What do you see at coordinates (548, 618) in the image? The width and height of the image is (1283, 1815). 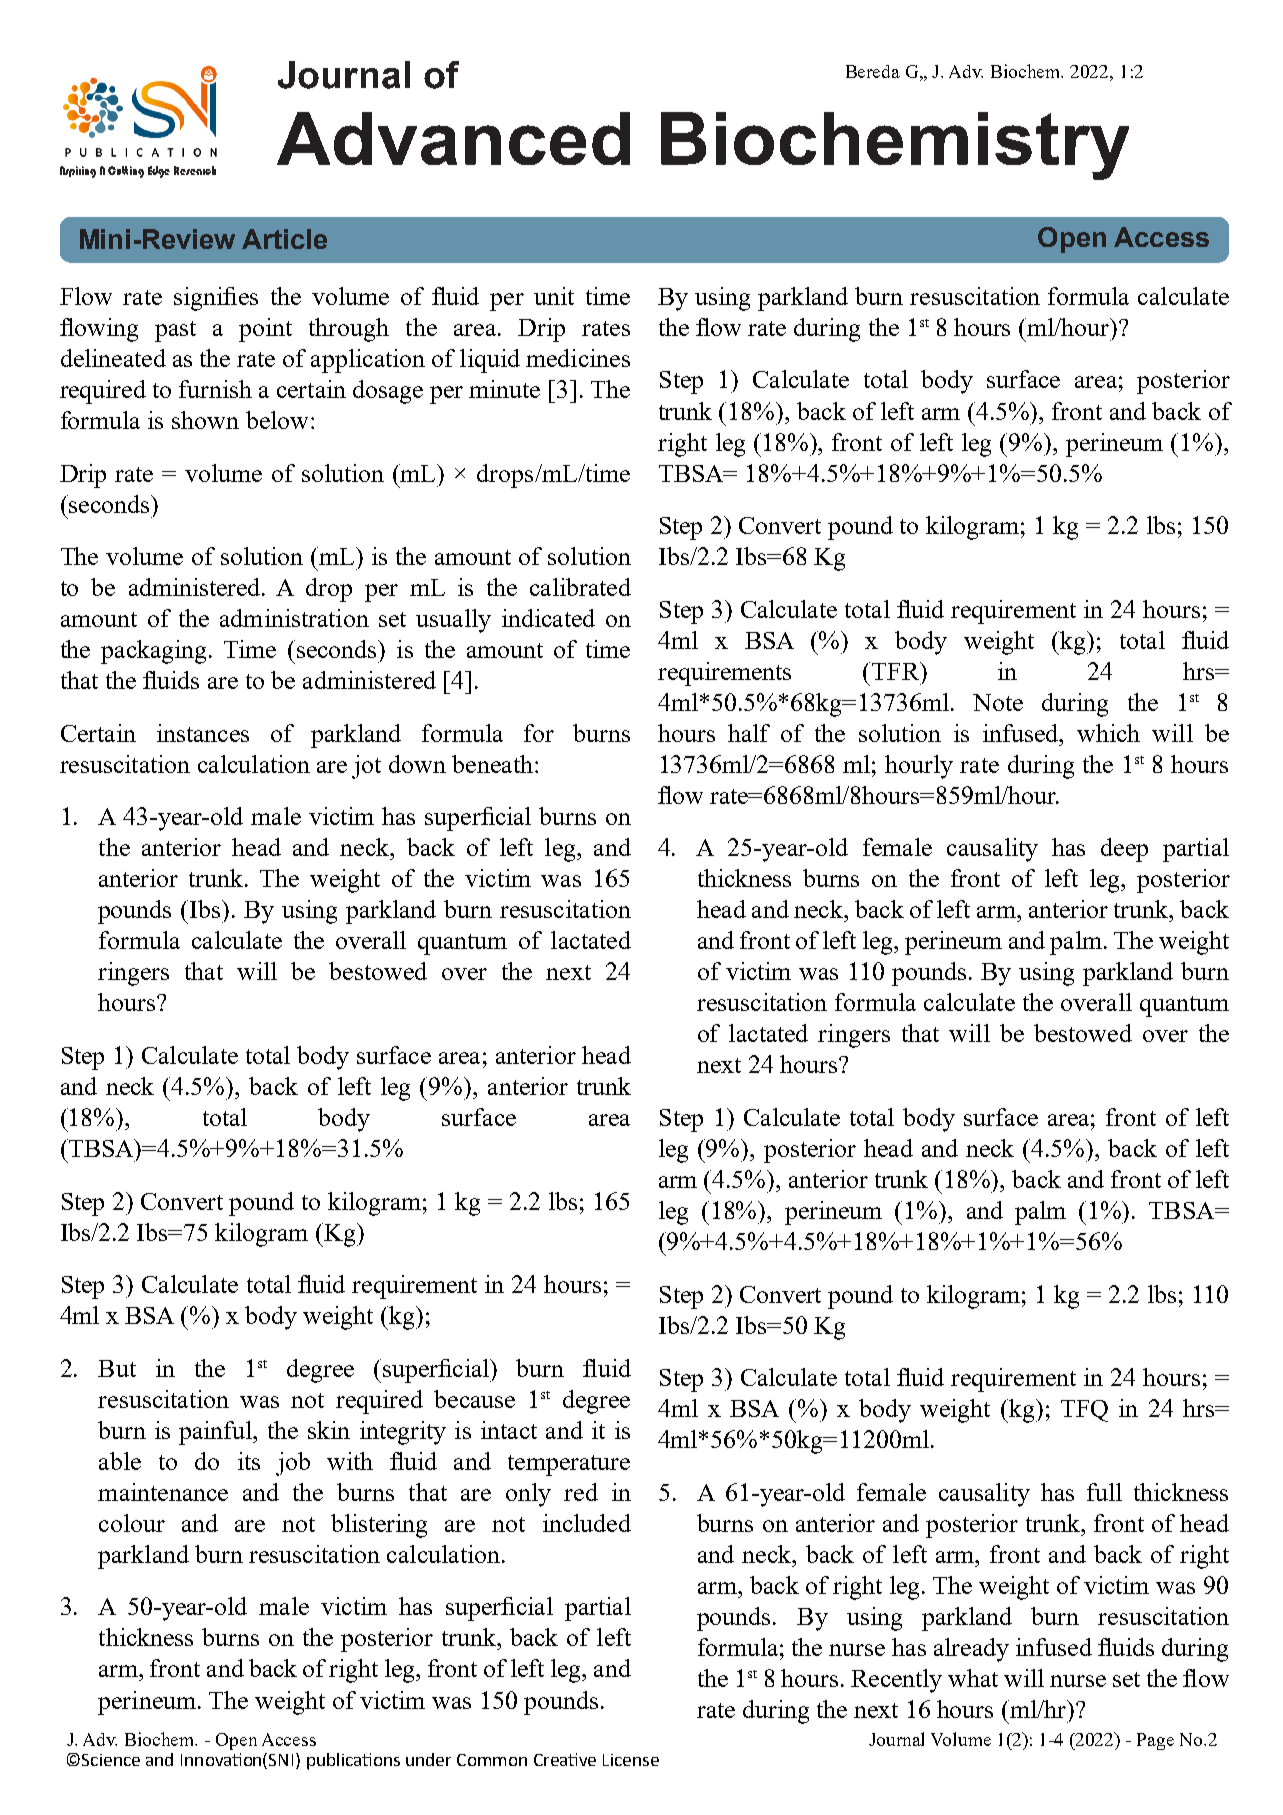 I see `indicated` at bounding box center [548, 618].
